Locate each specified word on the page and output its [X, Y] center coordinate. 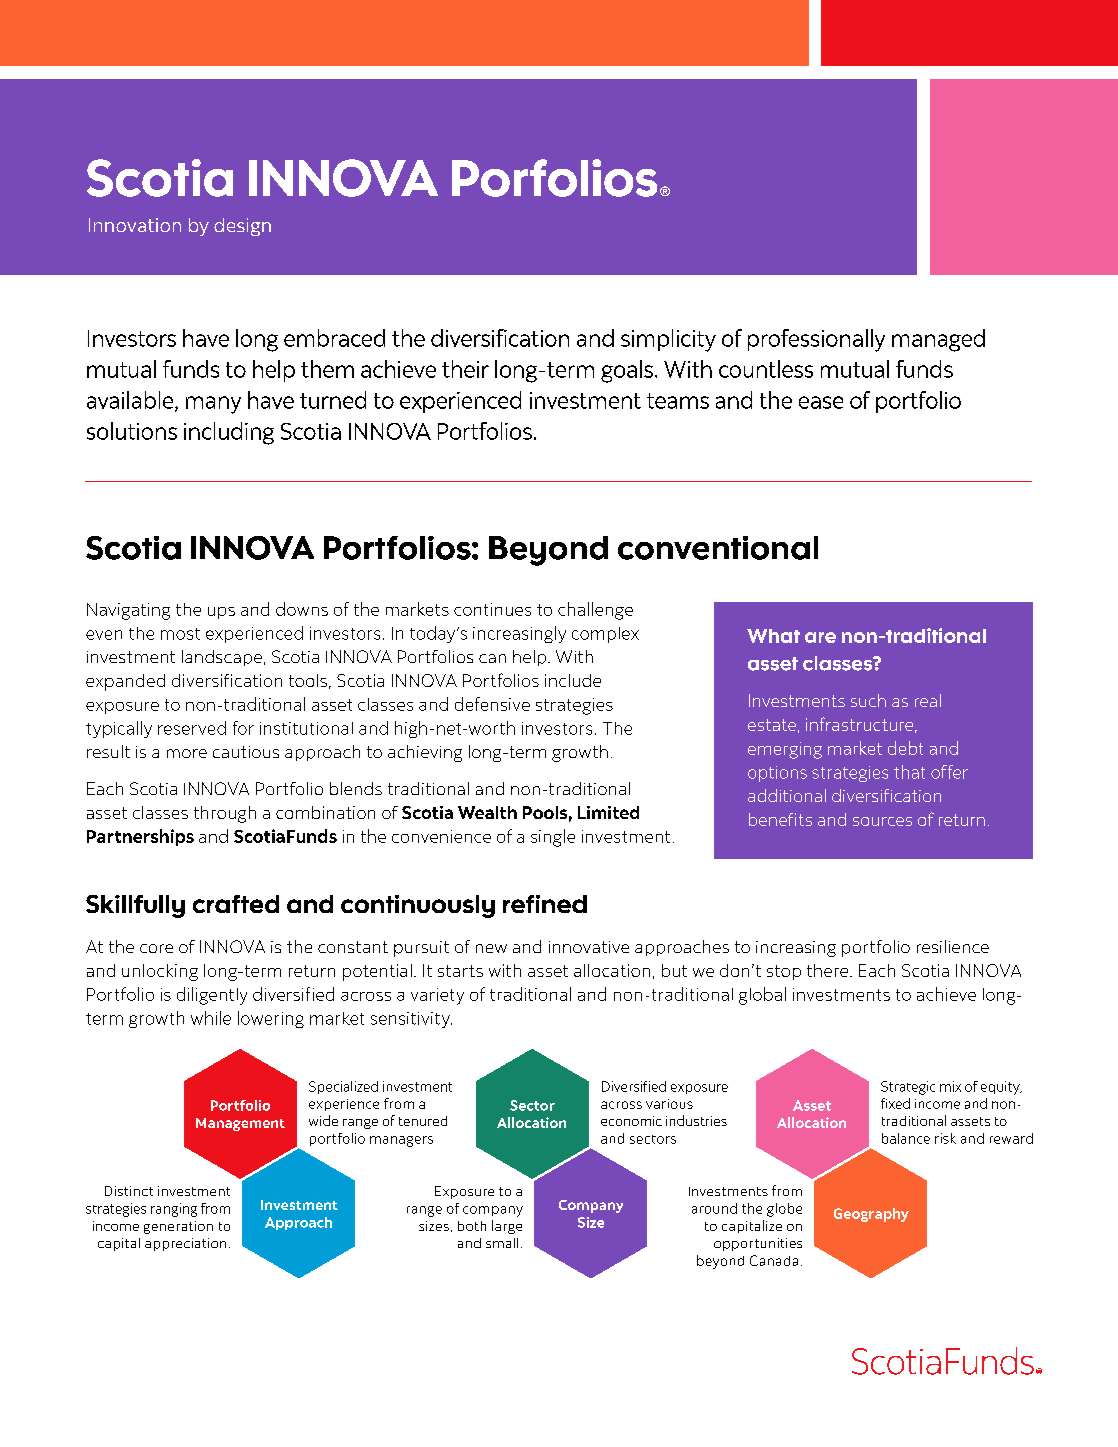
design [242, 227]
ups [221, 613]
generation [178, 1227]
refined [545, 904]
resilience [953, 946]
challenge [595, 611]
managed [938, 340]
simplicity [668, 340]
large [507, 1227]
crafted [236, 904]
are [820, 637]
